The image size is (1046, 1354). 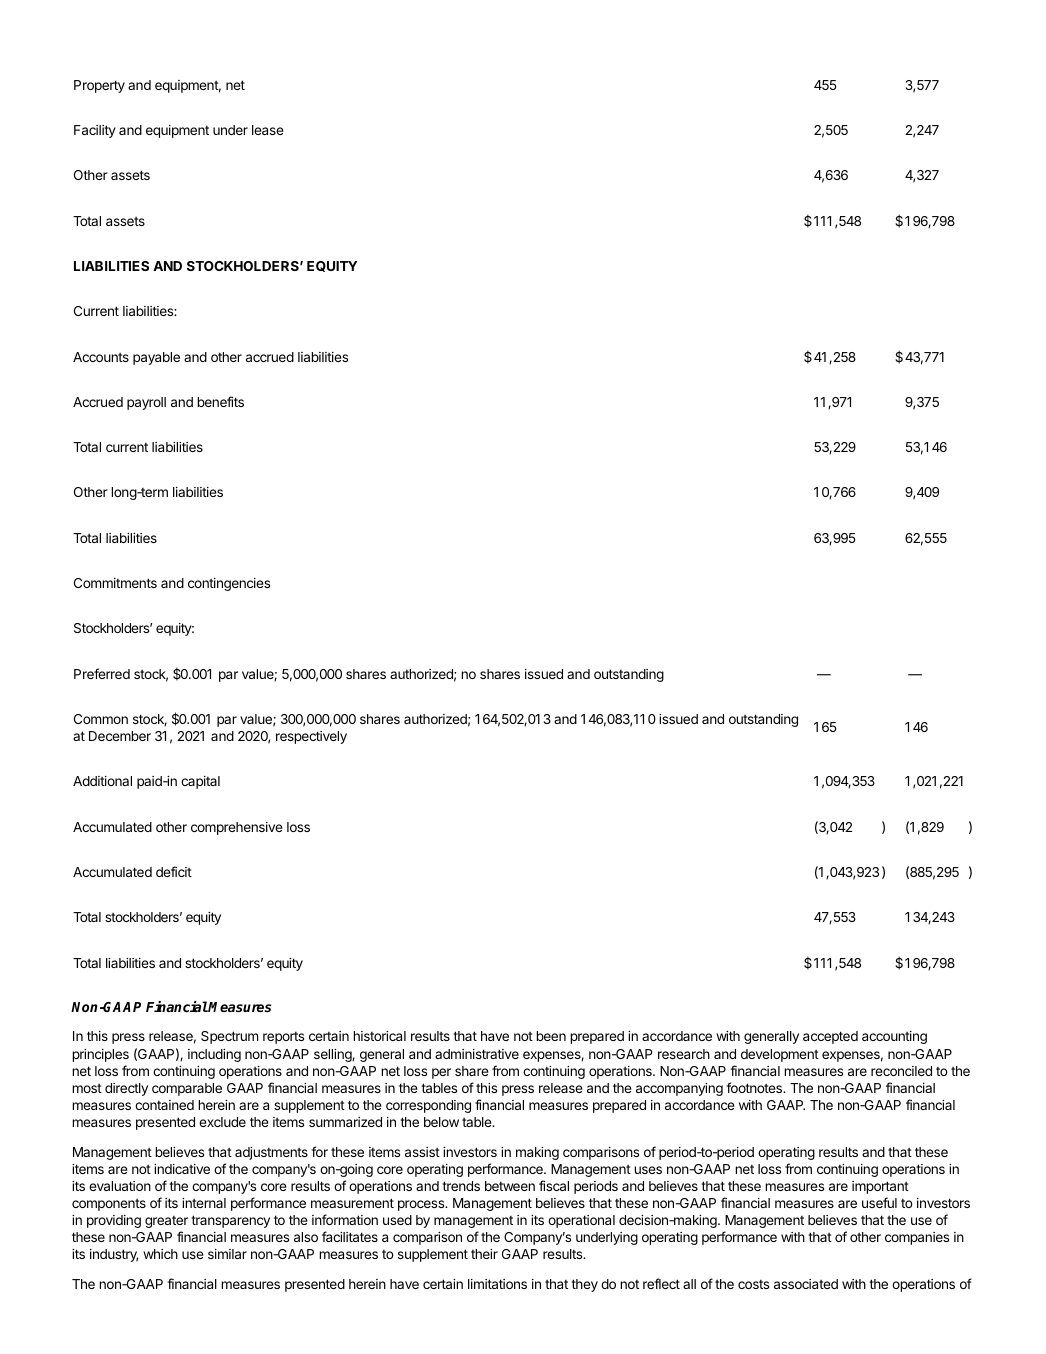 I want to click on Property, so click(x=99, y=86).
